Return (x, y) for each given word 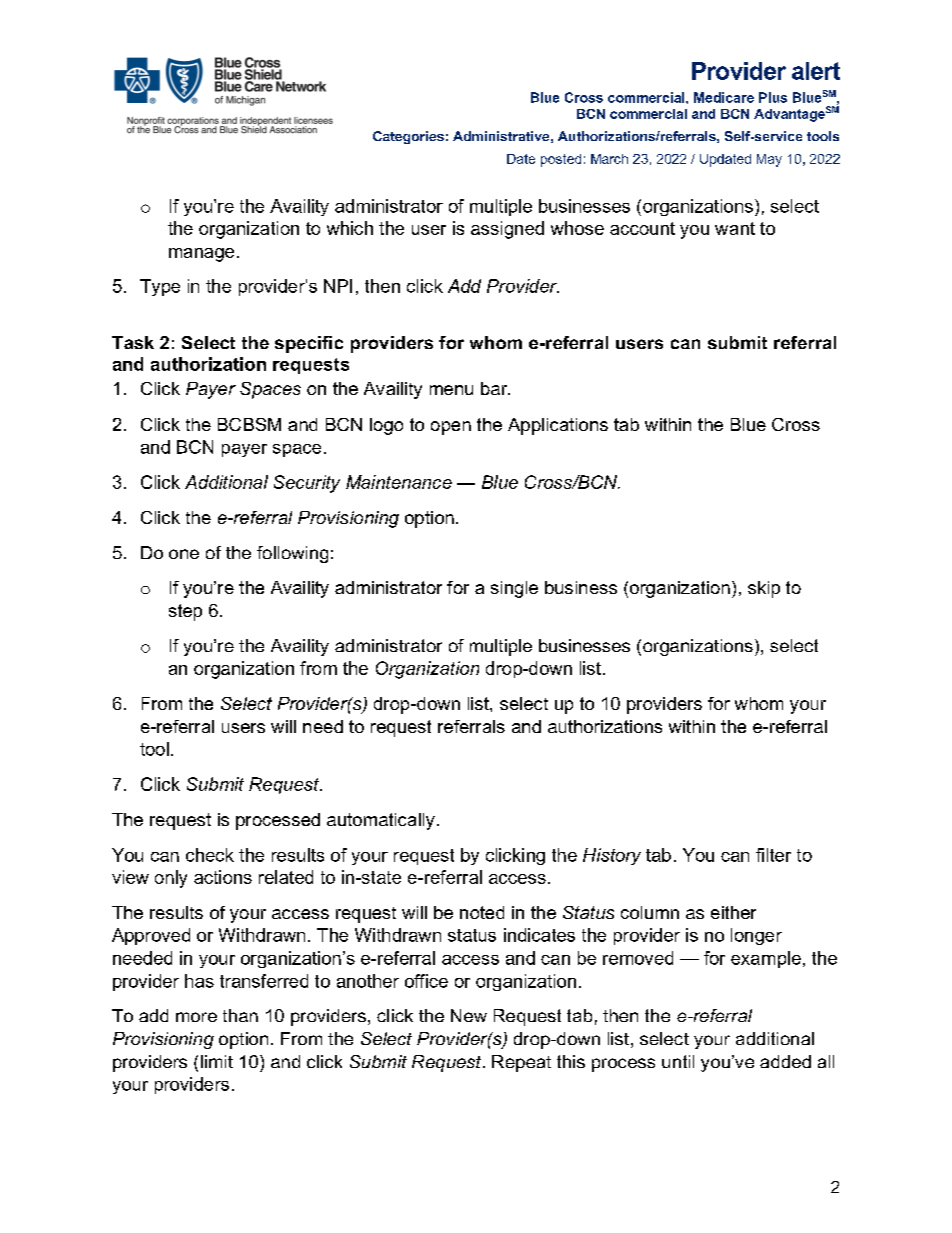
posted (561, 160)
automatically (381, 821)
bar (495, 388)
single (514, 589)
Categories (408, 137)
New (469, 1015)
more (196, 1017)
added (785, 1061)
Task (133, 342)
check (210, 855)
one (184, 554)
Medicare (724, 97)
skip (764, 589)
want (735, 228)
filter (773, 855)
